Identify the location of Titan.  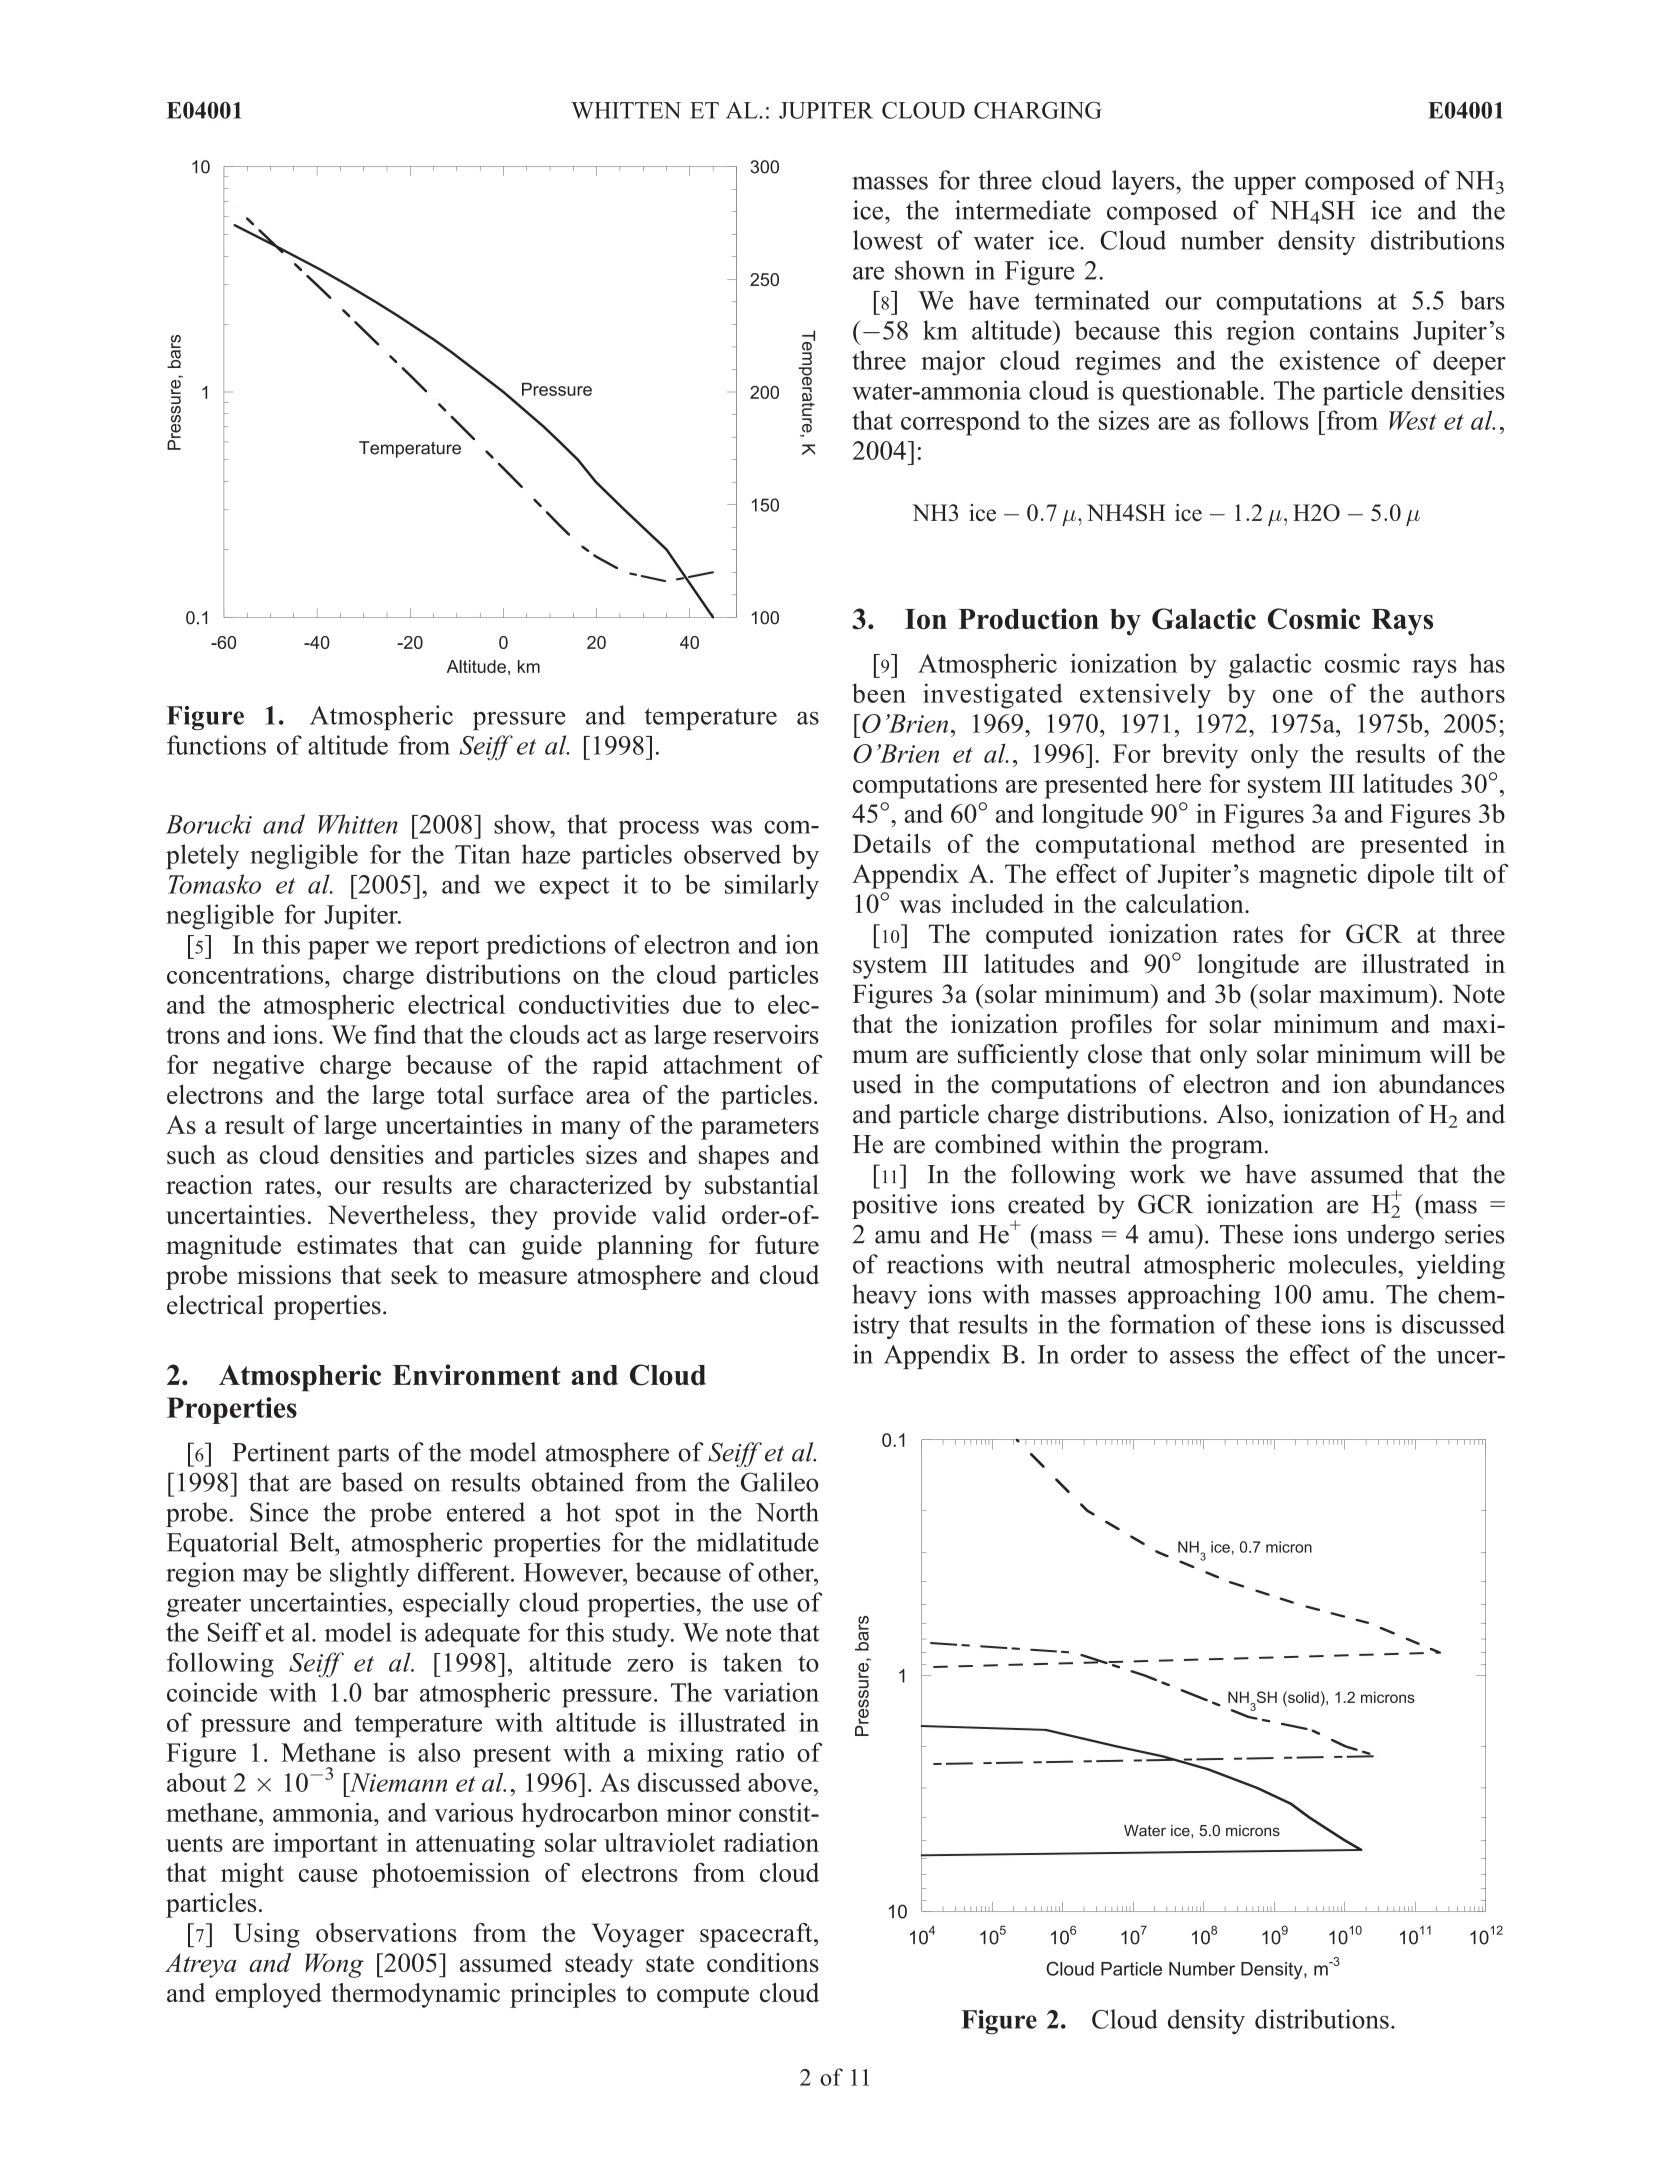
(483, 854).
